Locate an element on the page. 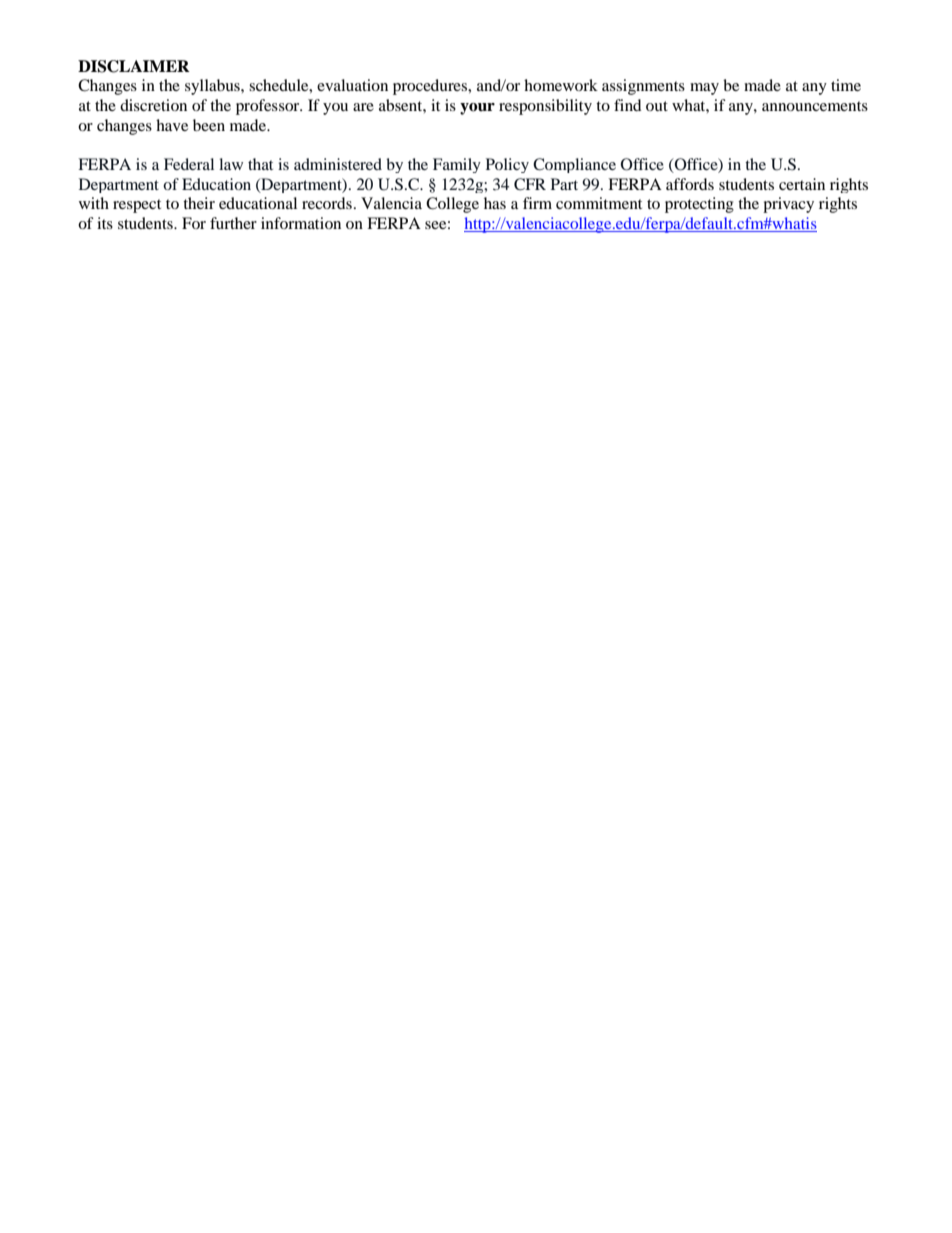  your is located at coordinates (477, 109).
